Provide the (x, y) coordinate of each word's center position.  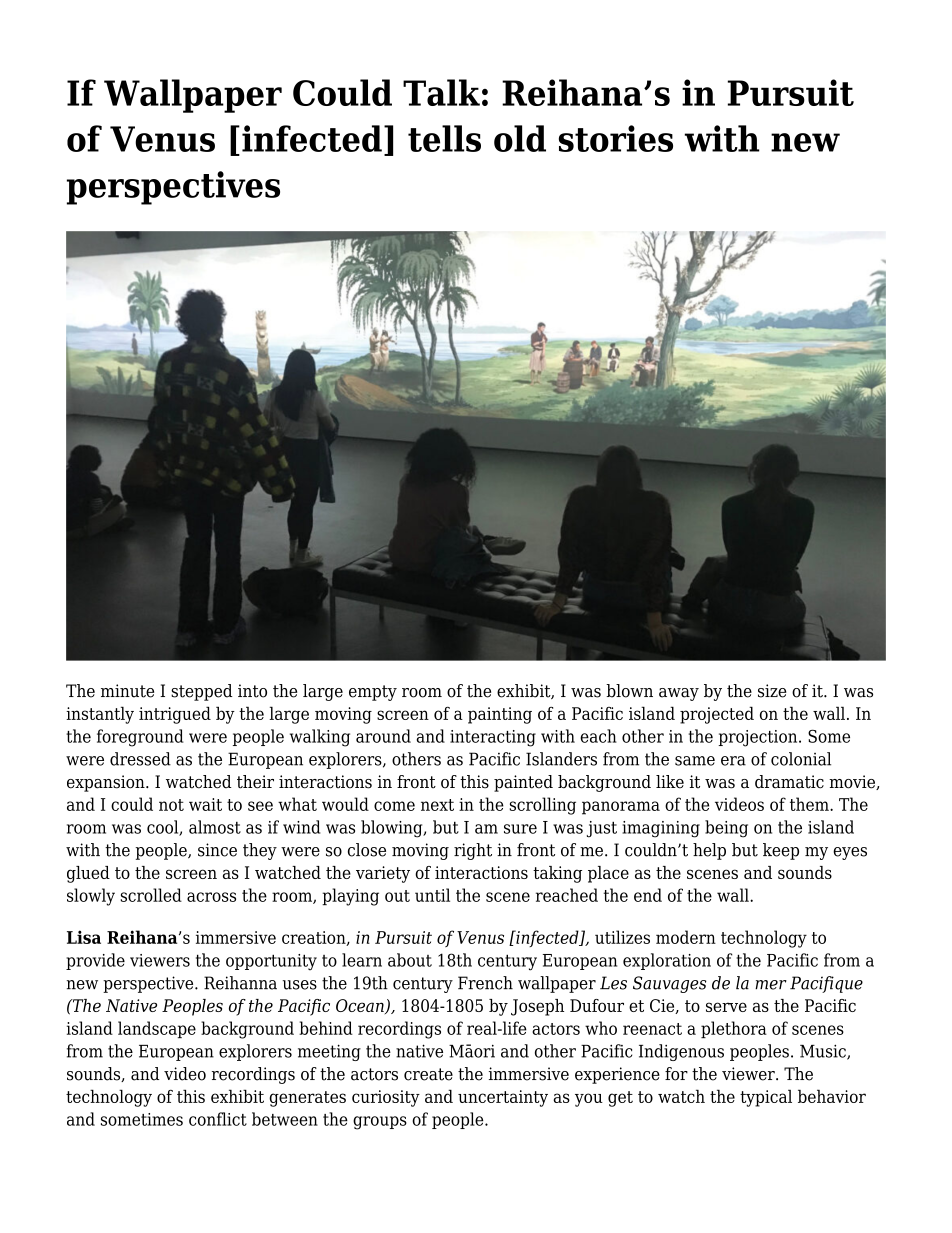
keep (781, 851)
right (473, 851)
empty (373, 693)
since (217, 850)
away (679, 694)
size (772, 691)
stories (616, 138)
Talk (441, 92)
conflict (218, 1119)
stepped (201, 692)
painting (500, 715)
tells (444, 138)
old (520, 138)
